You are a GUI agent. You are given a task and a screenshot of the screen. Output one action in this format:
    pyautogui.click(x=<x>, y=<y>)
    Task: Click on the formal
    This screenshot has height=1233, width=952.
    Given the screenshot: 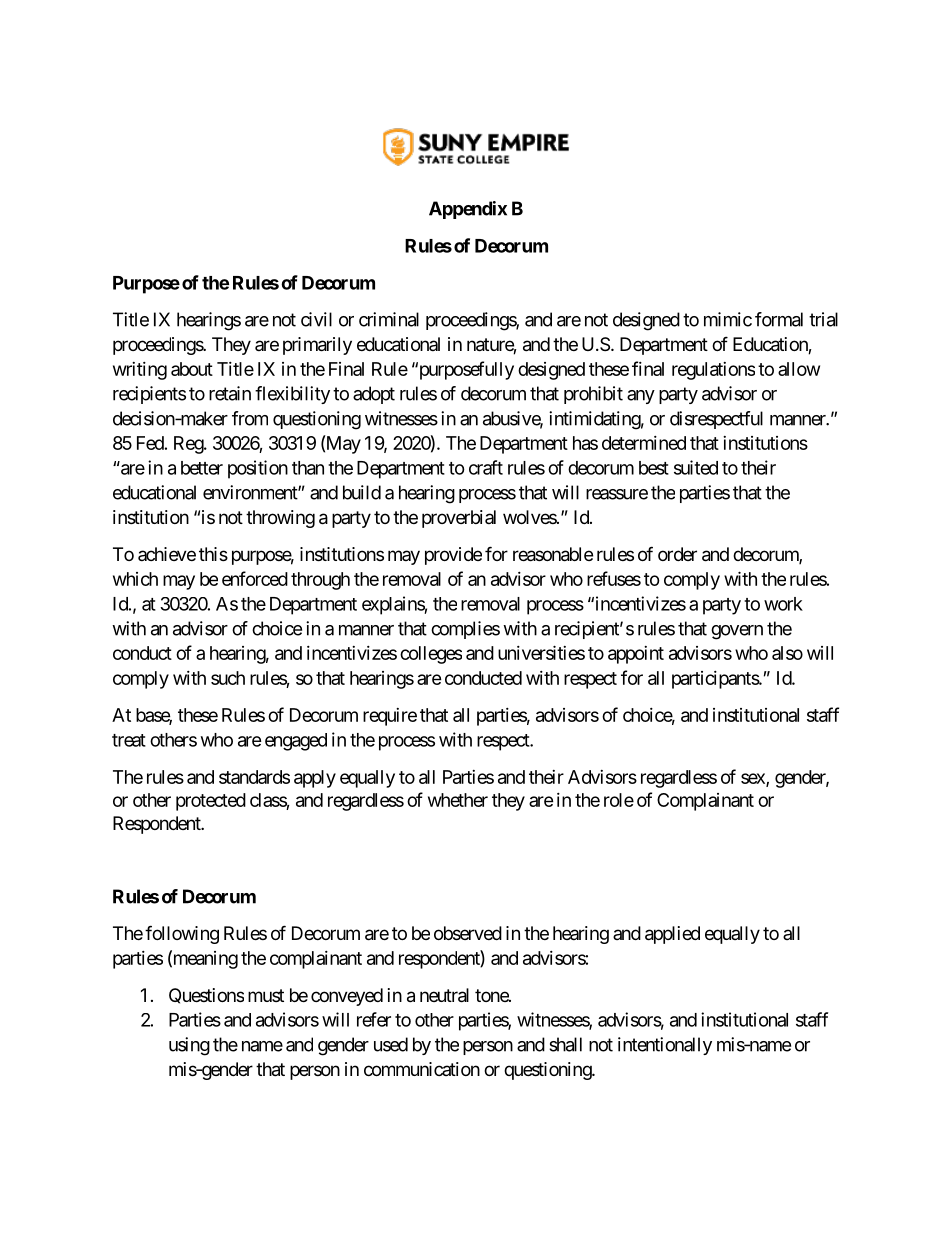 What is the action you would take?
    pyautogui.click(x=779, y=319)
